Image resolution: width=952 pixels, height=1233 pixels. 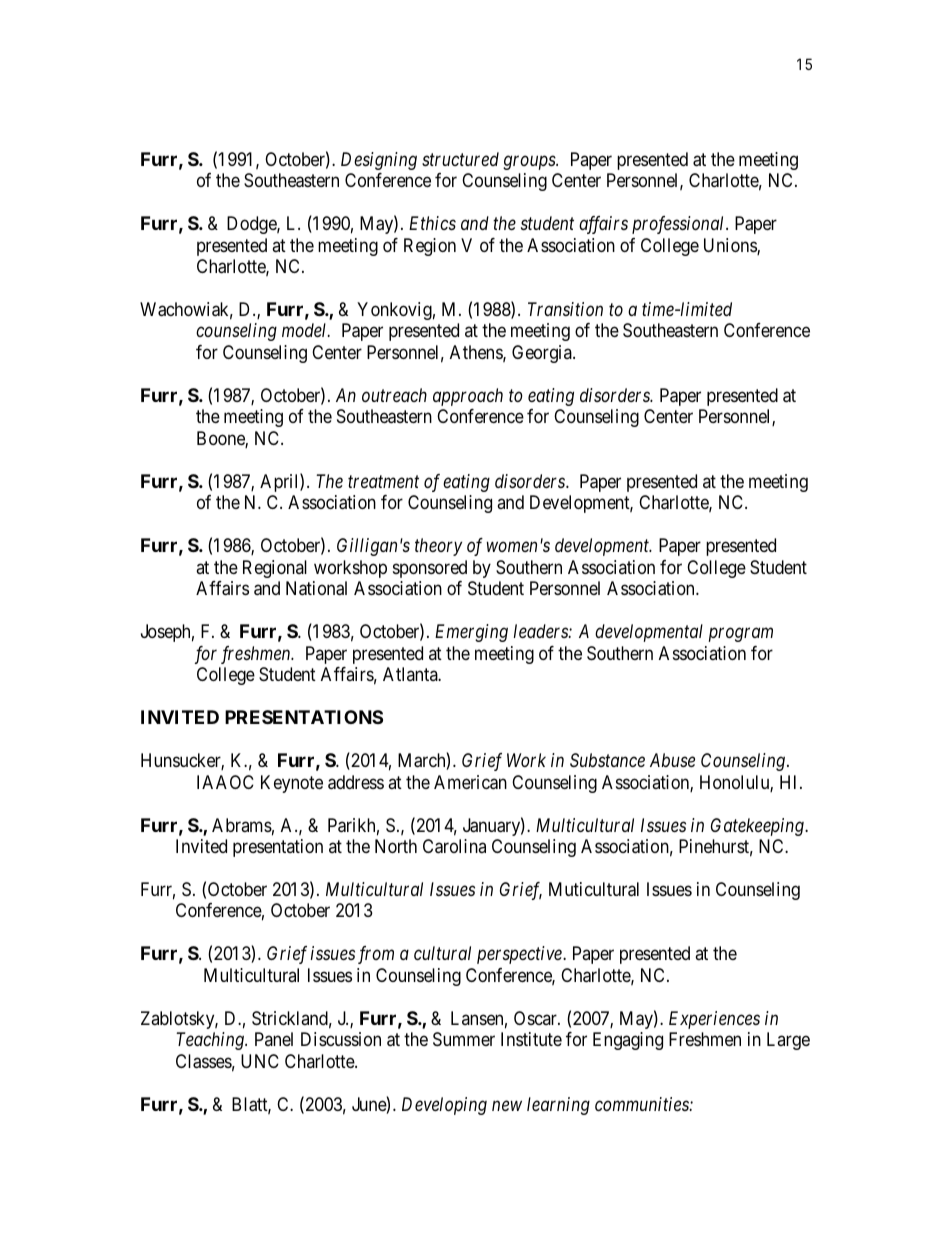 What do you see at coordinates (471, 633) in the page?
I see `Emerging` at bounding box center [471, 633].
